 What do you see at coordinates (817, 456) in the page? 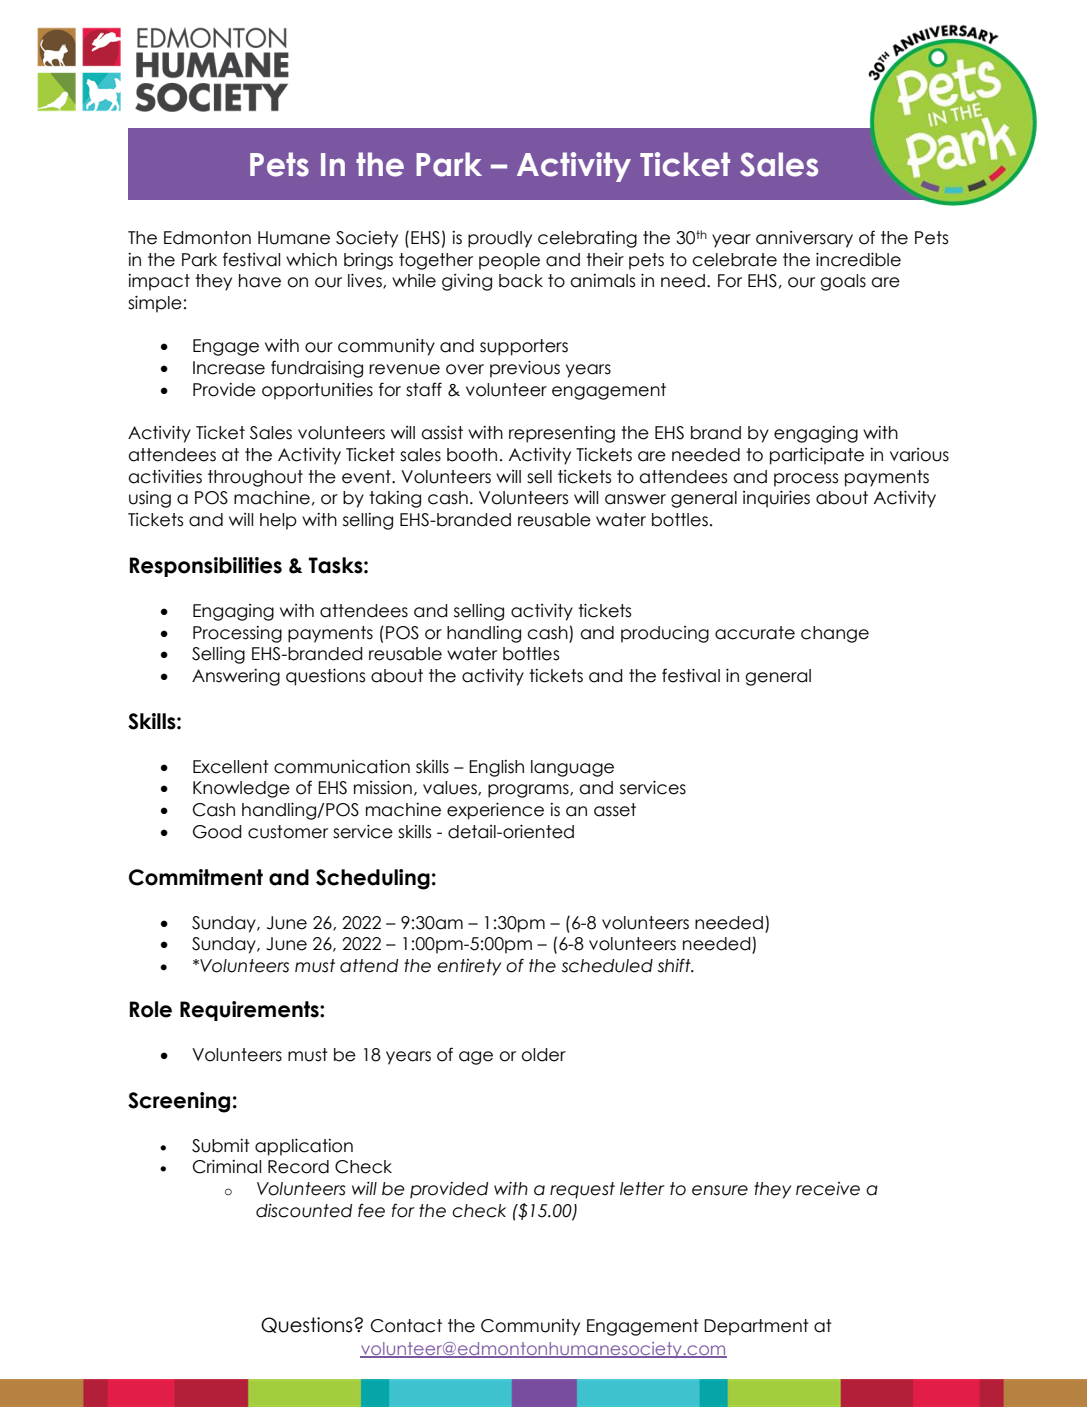
I see `participate` at bounding box center [817, 456].
